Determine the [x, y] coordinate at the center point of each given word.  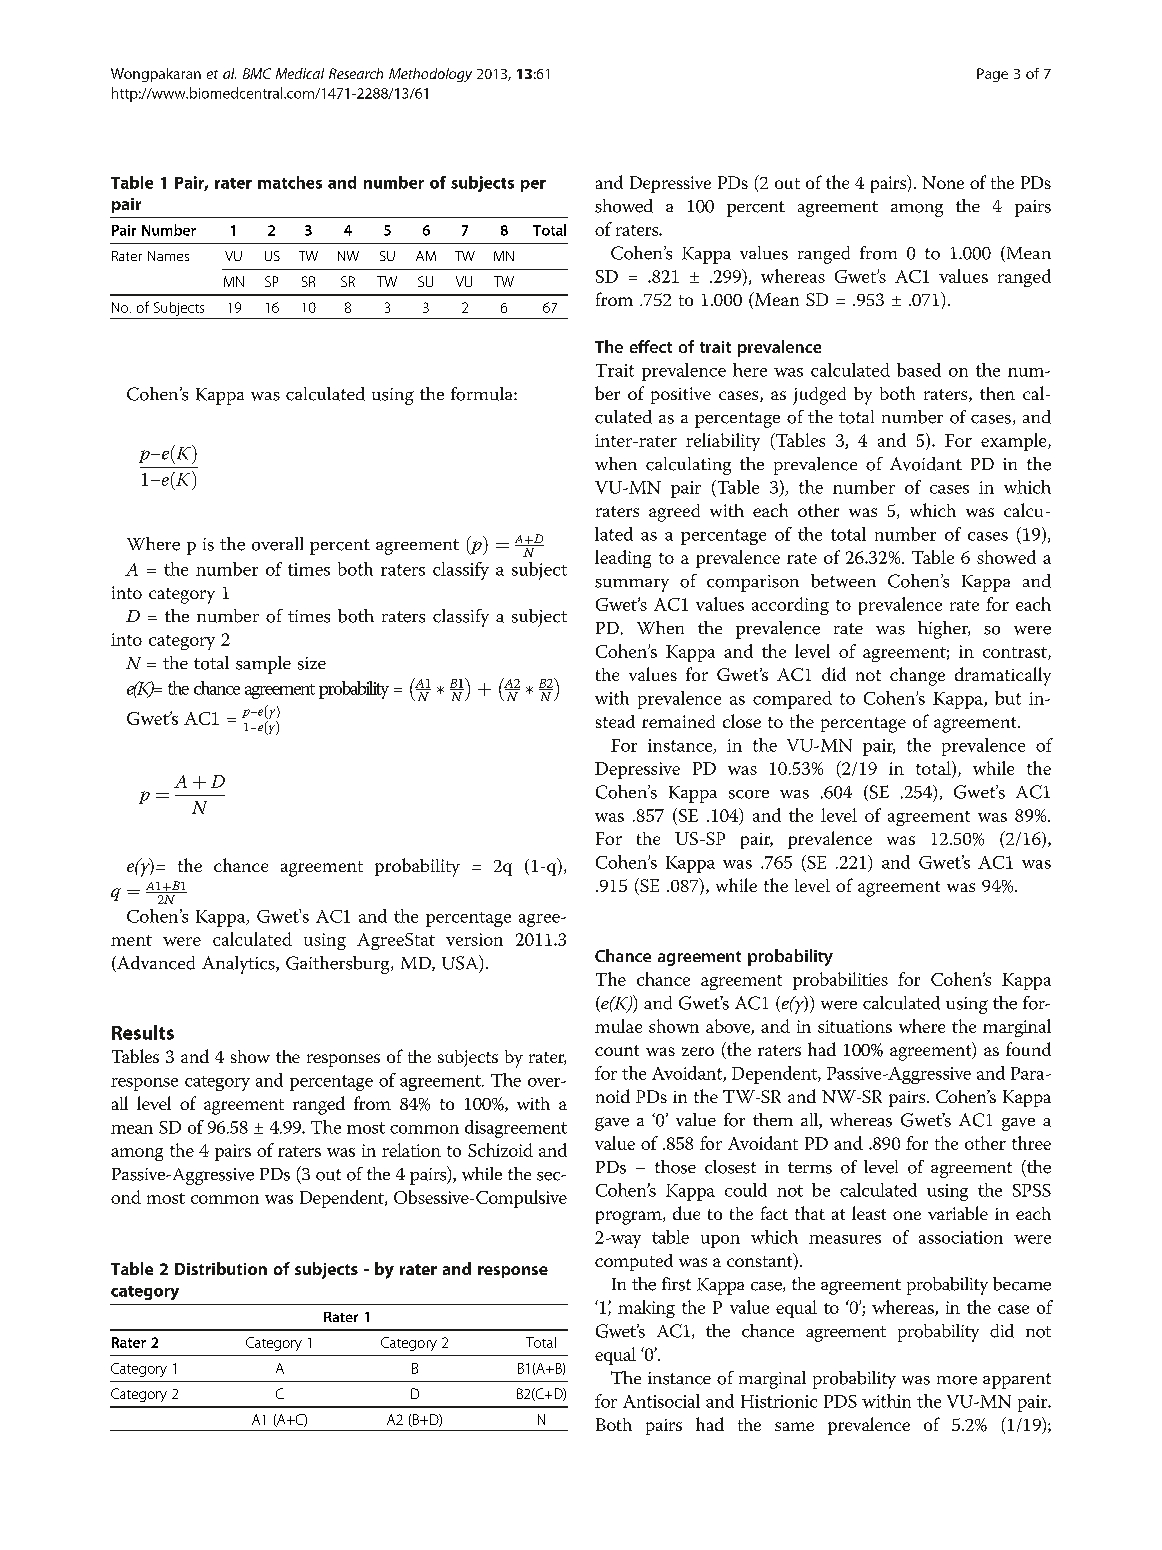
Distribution [221, 1268]
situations [855, 1026]
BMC [257, 73]
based [919, 370]
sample [263, 665]
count [617, 1050]
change [917, 676]
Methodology [430, 75]
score [749, 794]
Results [143, 1032]
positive [681, 395]
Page [992, 75]
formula [483, 394]
